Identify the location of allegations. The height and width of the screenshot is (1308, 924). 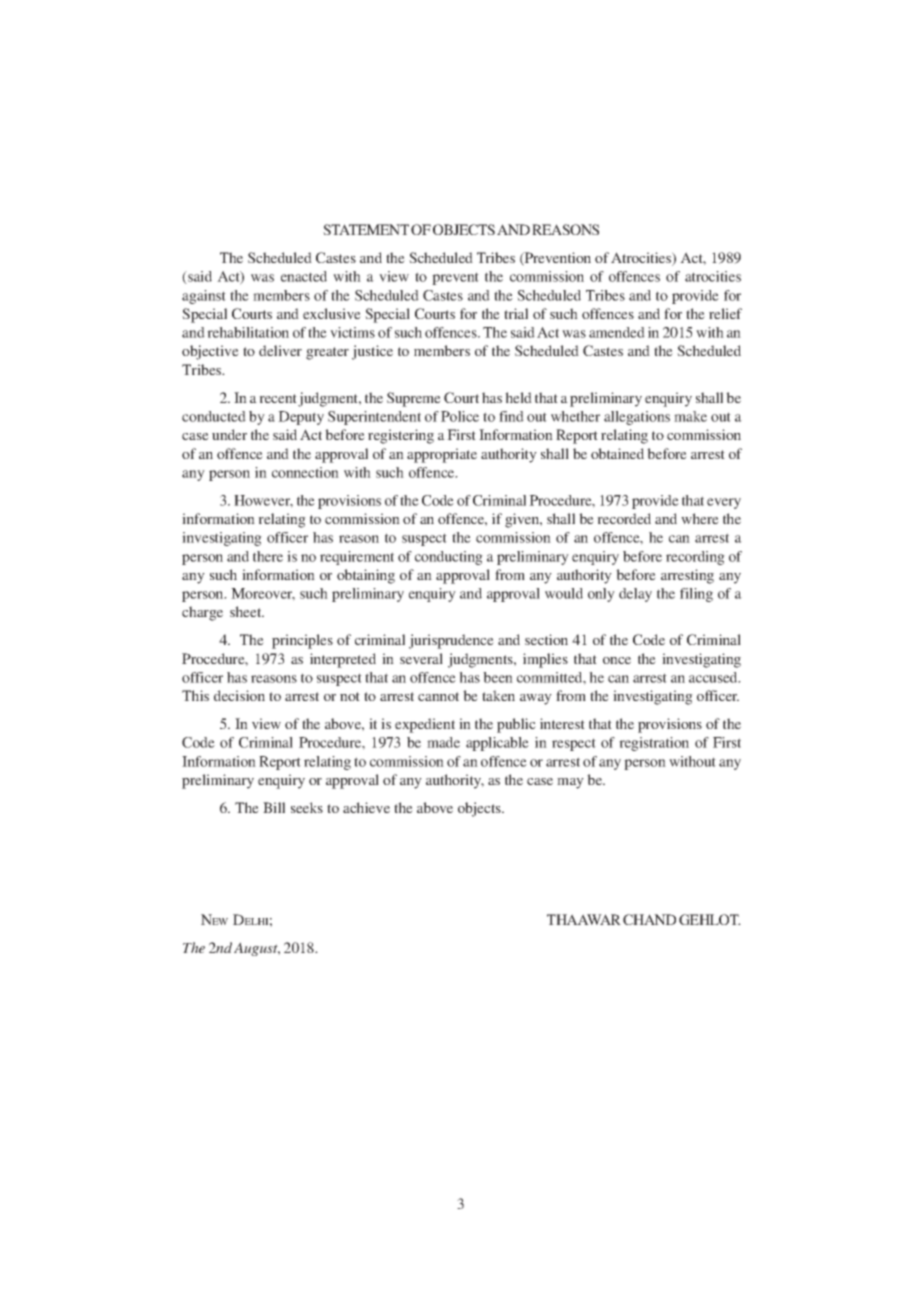
(637, 418).
